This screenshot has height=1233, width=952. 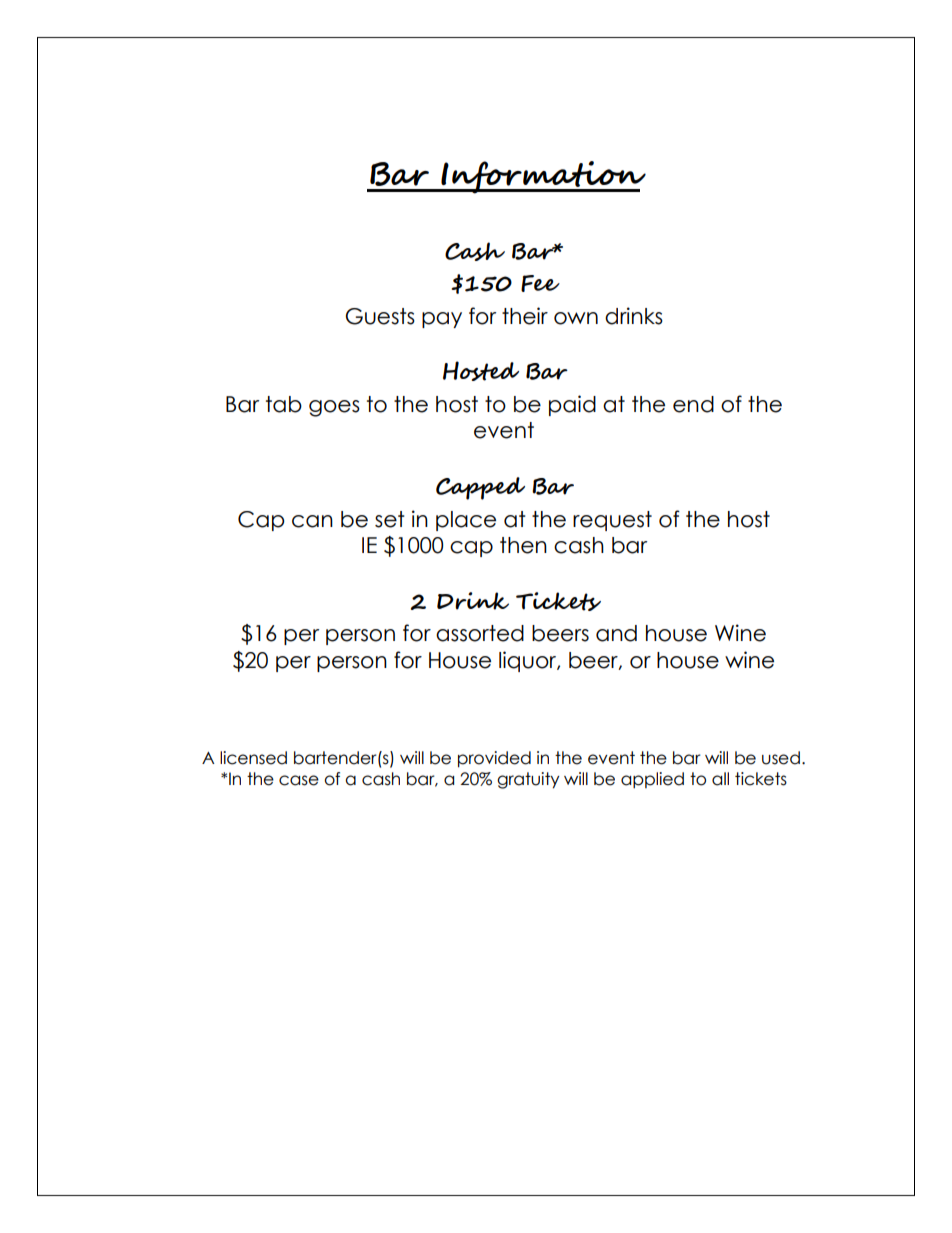 What do you see at coordinates (616, 633) in the screenshot?
I see `and` at bounding box center [616, 633].
